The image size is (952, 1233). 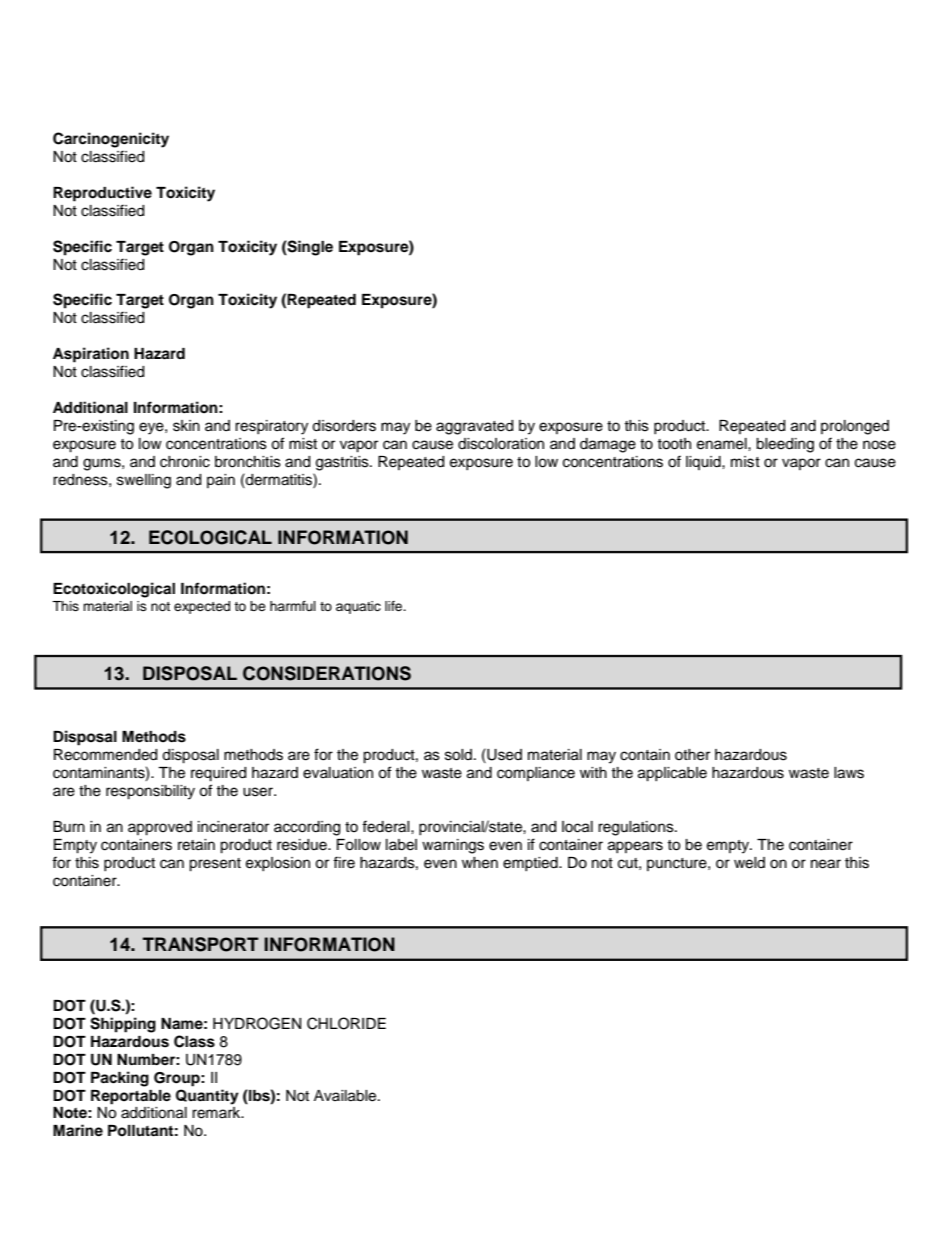 I want to click on aggravated, so click(x=474, y=427).
